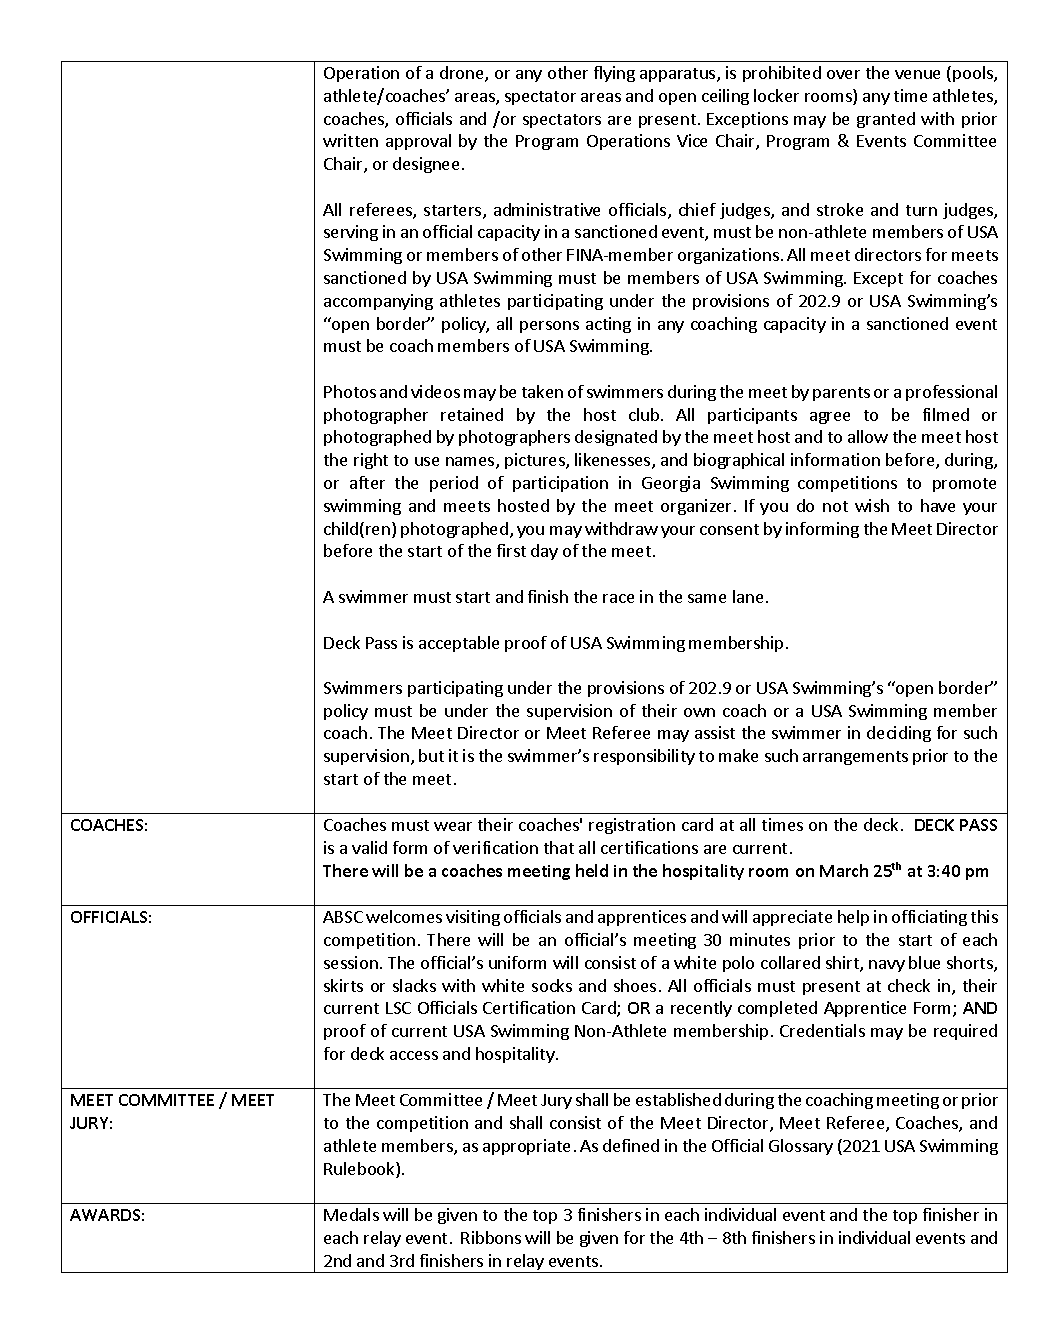 Image resolution: width=1038 pixels, height=1343 pixels. What do you see at coordinates (671, 484) in the document?
I see `Georgia` at bounding box center [671, 484].
